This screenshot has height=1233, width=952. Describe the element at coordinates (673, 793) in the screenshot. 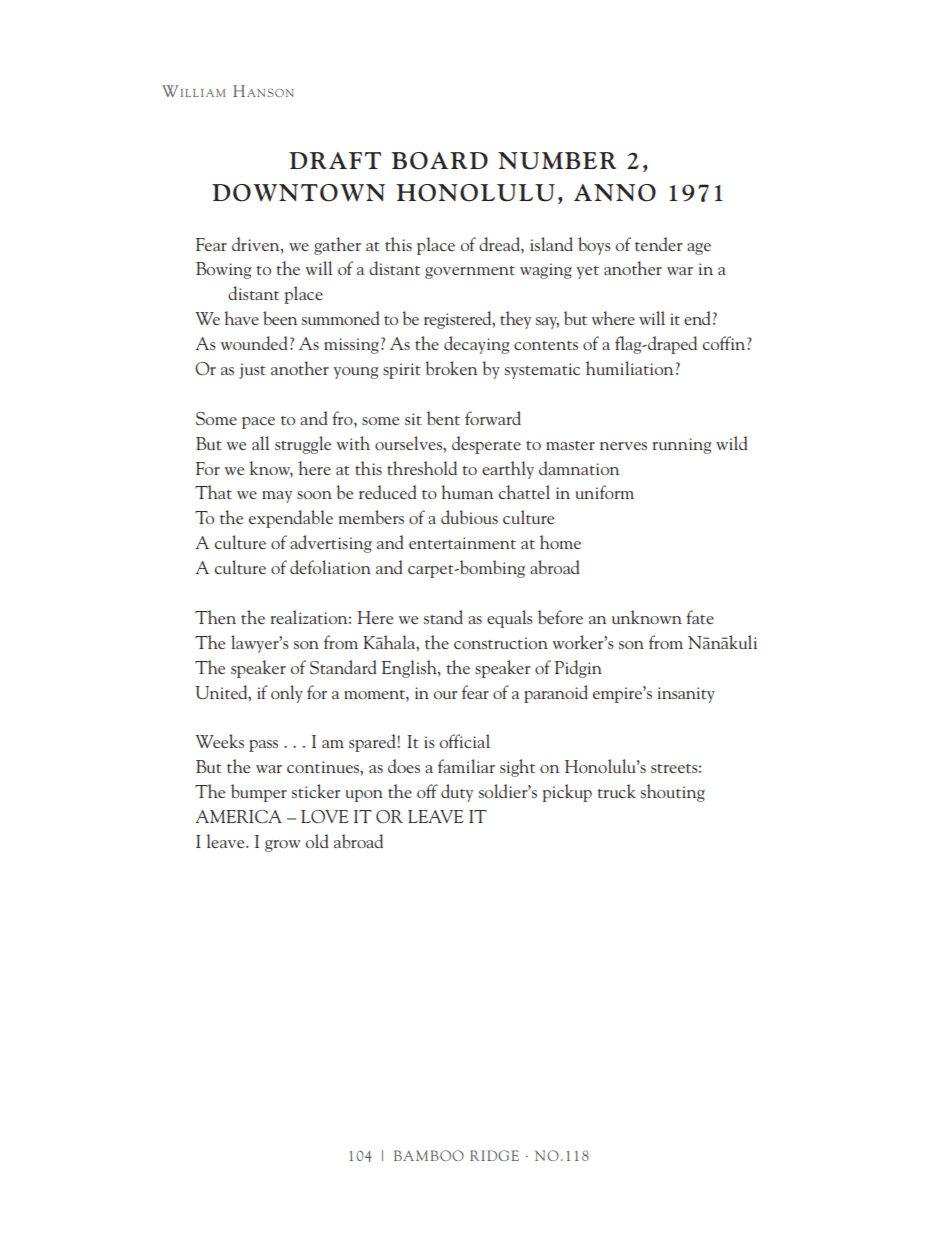

I see `shouting` at that location.
